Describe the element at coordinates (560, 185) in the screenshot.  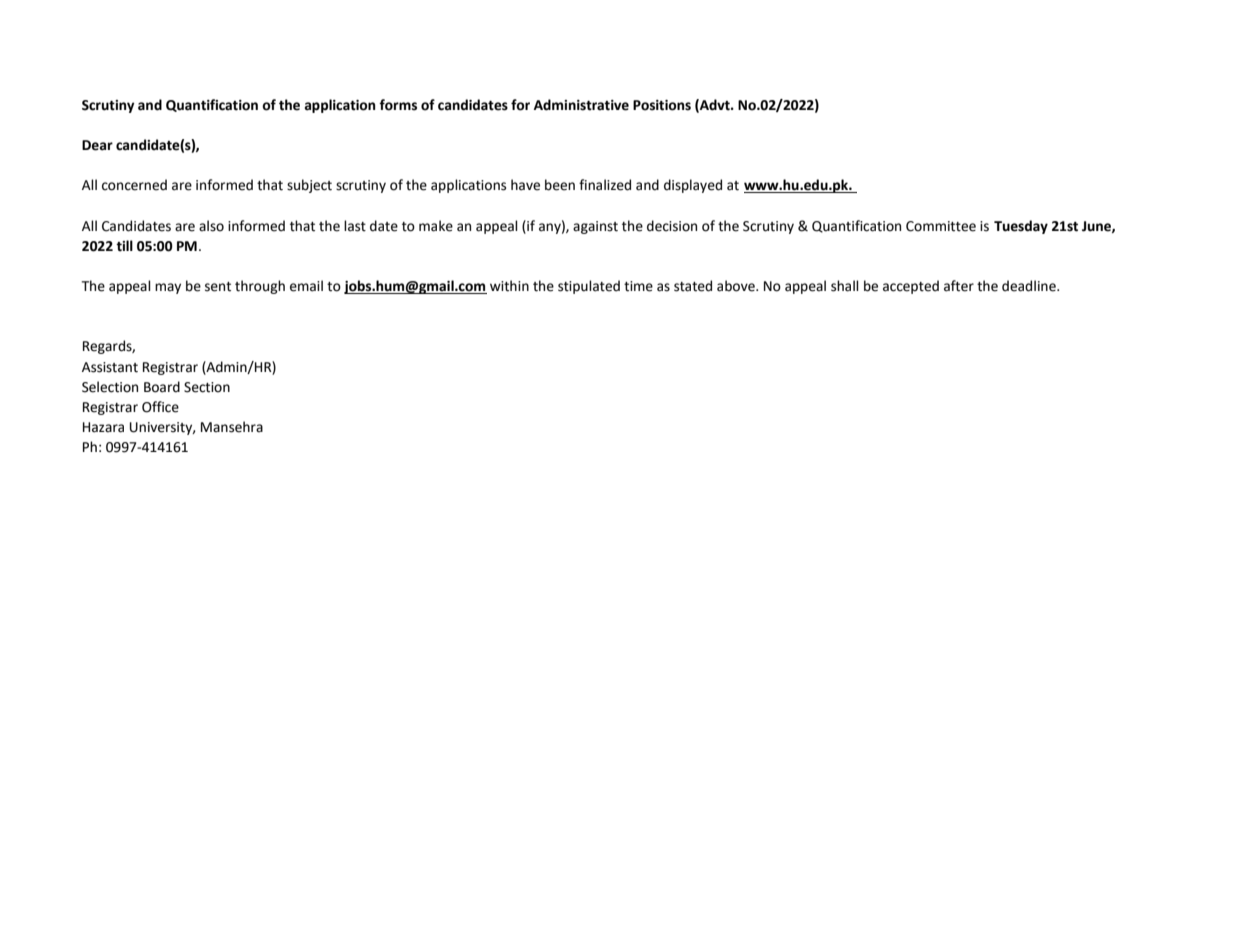
I see `been` at that location.
